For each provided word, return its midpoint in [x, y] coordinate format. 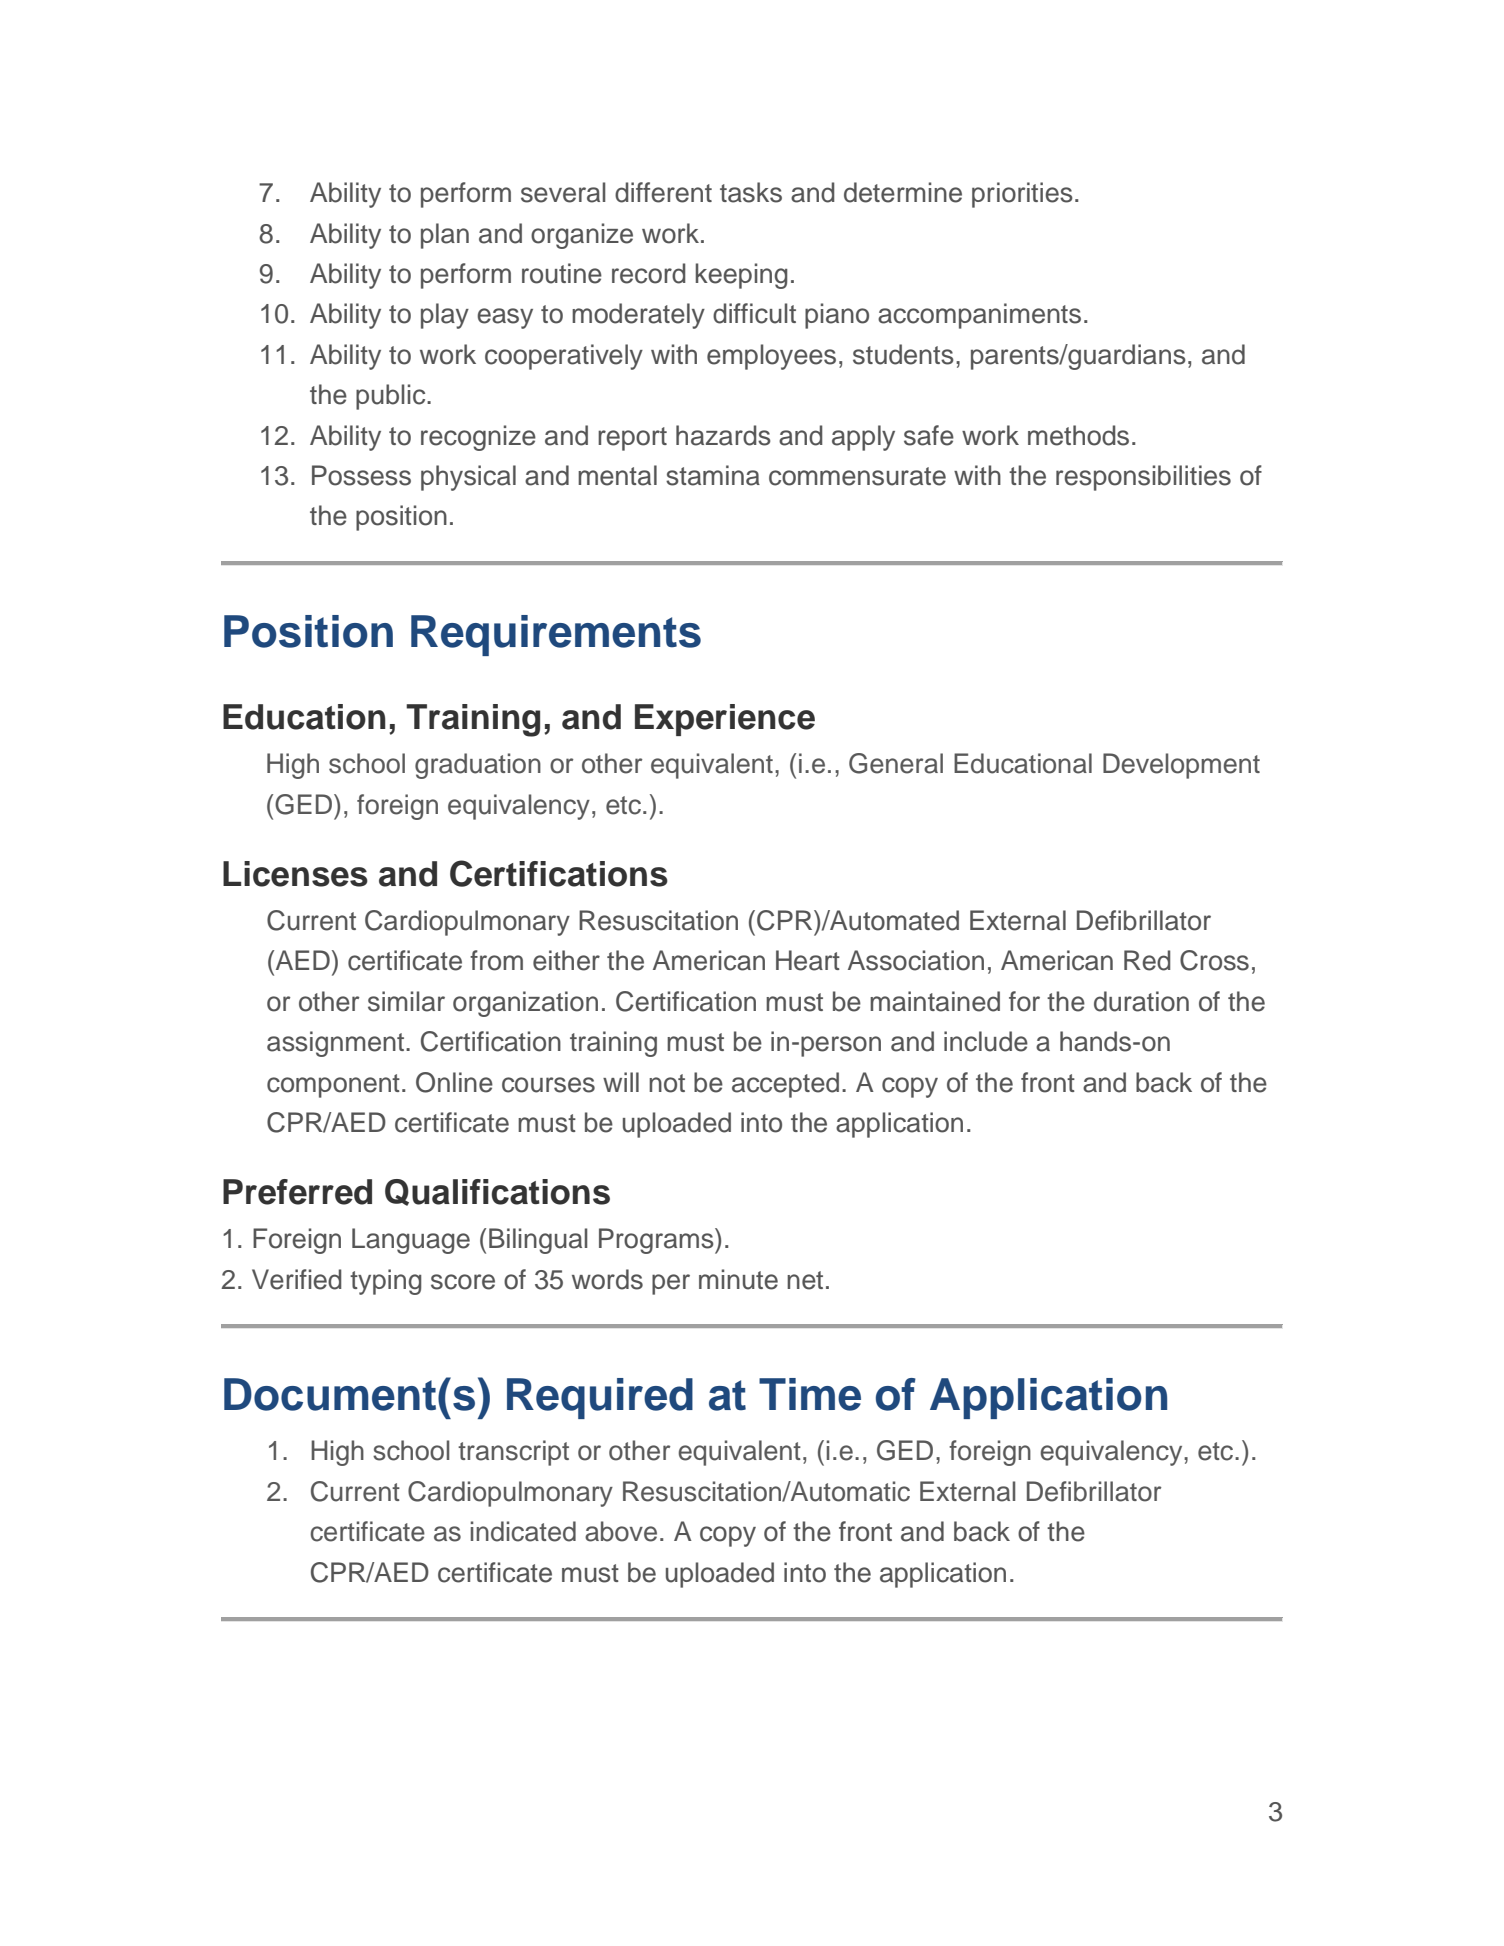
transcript [513, 1453]
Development [1181, 766]
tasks [751, 192]
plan [445, 236]
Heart [808, 960]
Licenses [295, 874]
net [805, 1280]
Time [810, 1394]
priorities [1022, 195]
